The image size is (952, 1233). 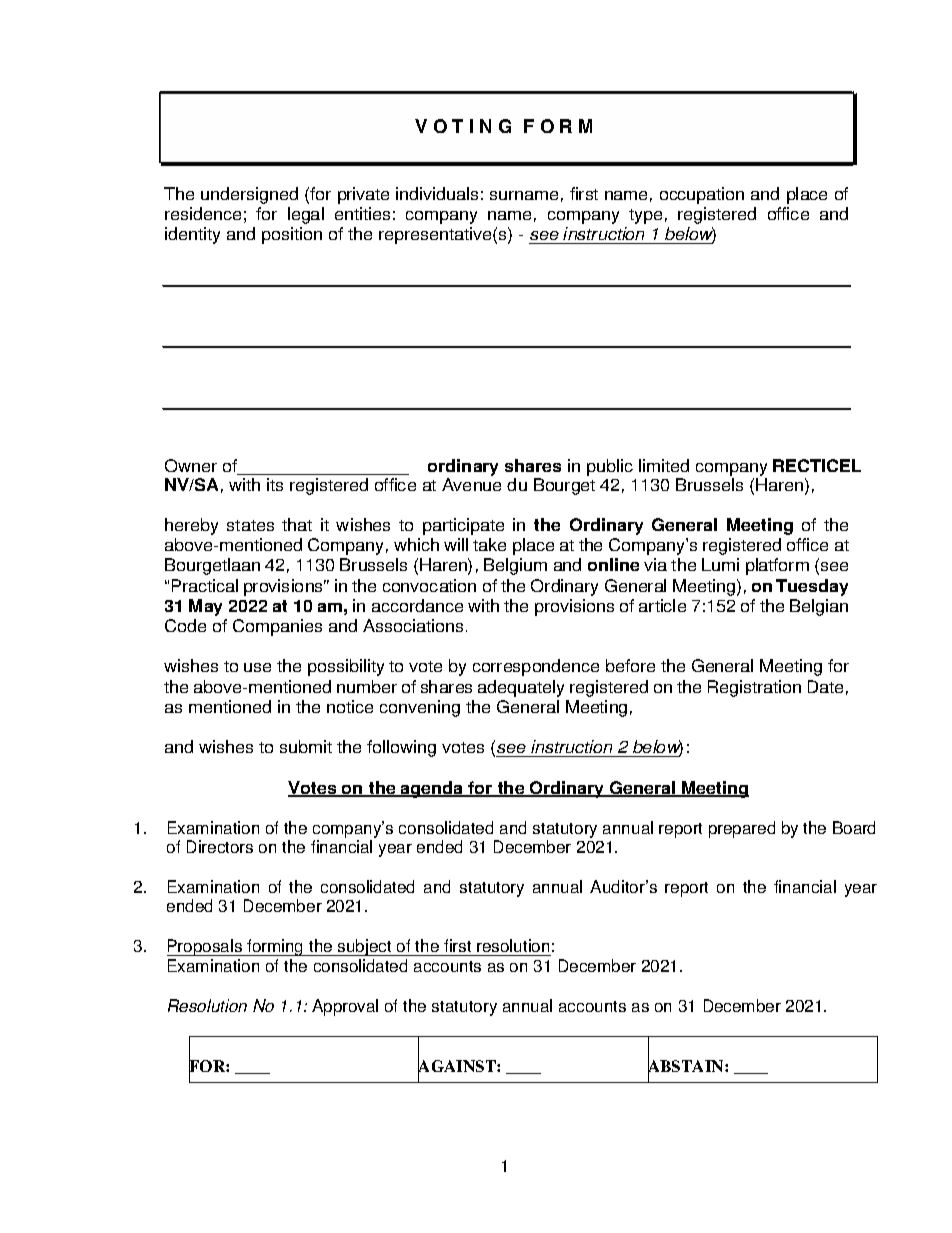 What do you see at coordinates (275, 484) in the screenshot?
I see `its` at bounding box center [275, 484].
